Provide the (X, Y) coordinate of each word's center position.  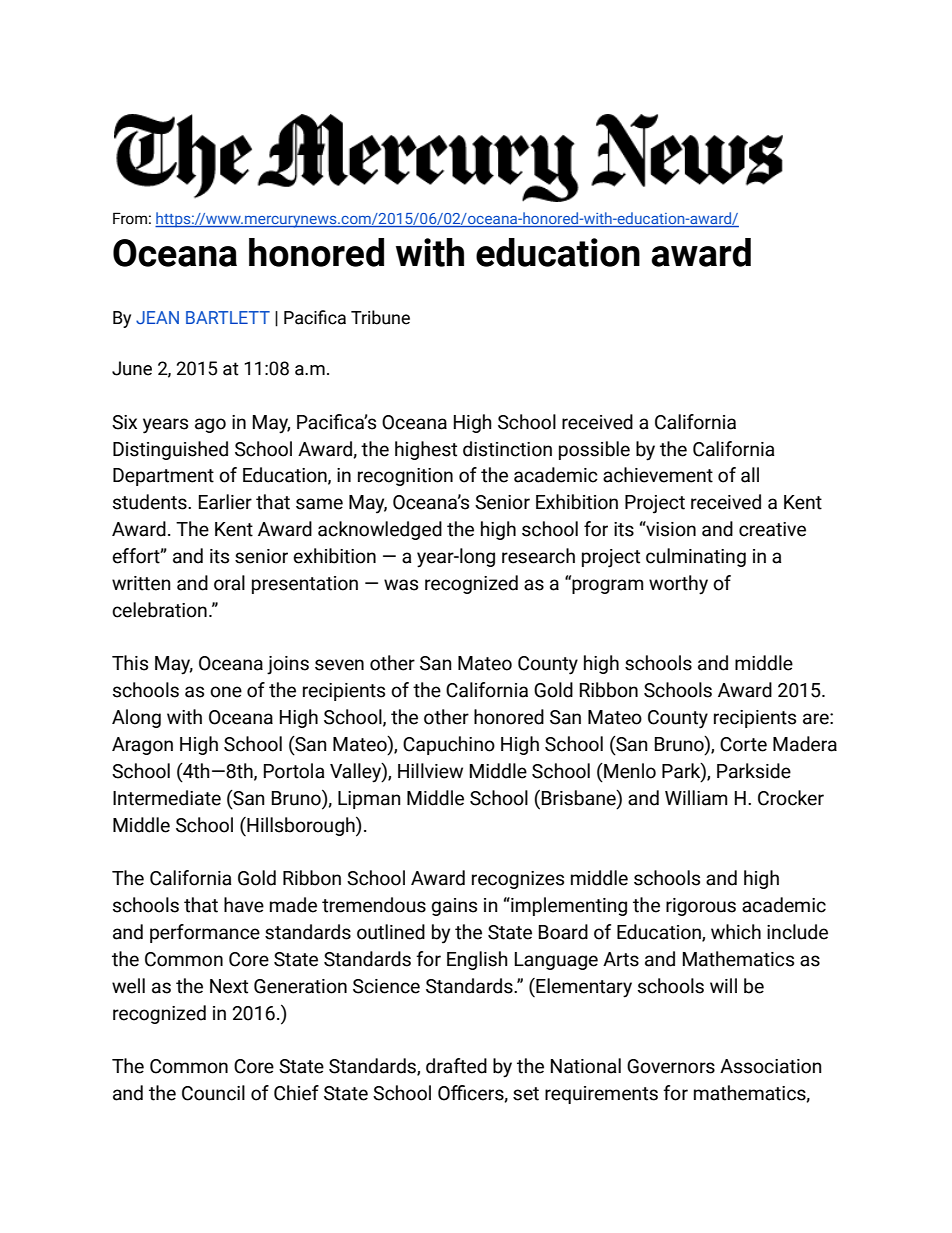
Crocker (791, 798)
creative (772, 529)
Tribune (380, 317)
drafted (456, 1066)
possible (594, 450)
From (130, 218)
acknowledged (380, 530)
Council (213, 1093)
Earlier (225, 502)
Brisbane (580, 798)
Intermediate (167, 798)
